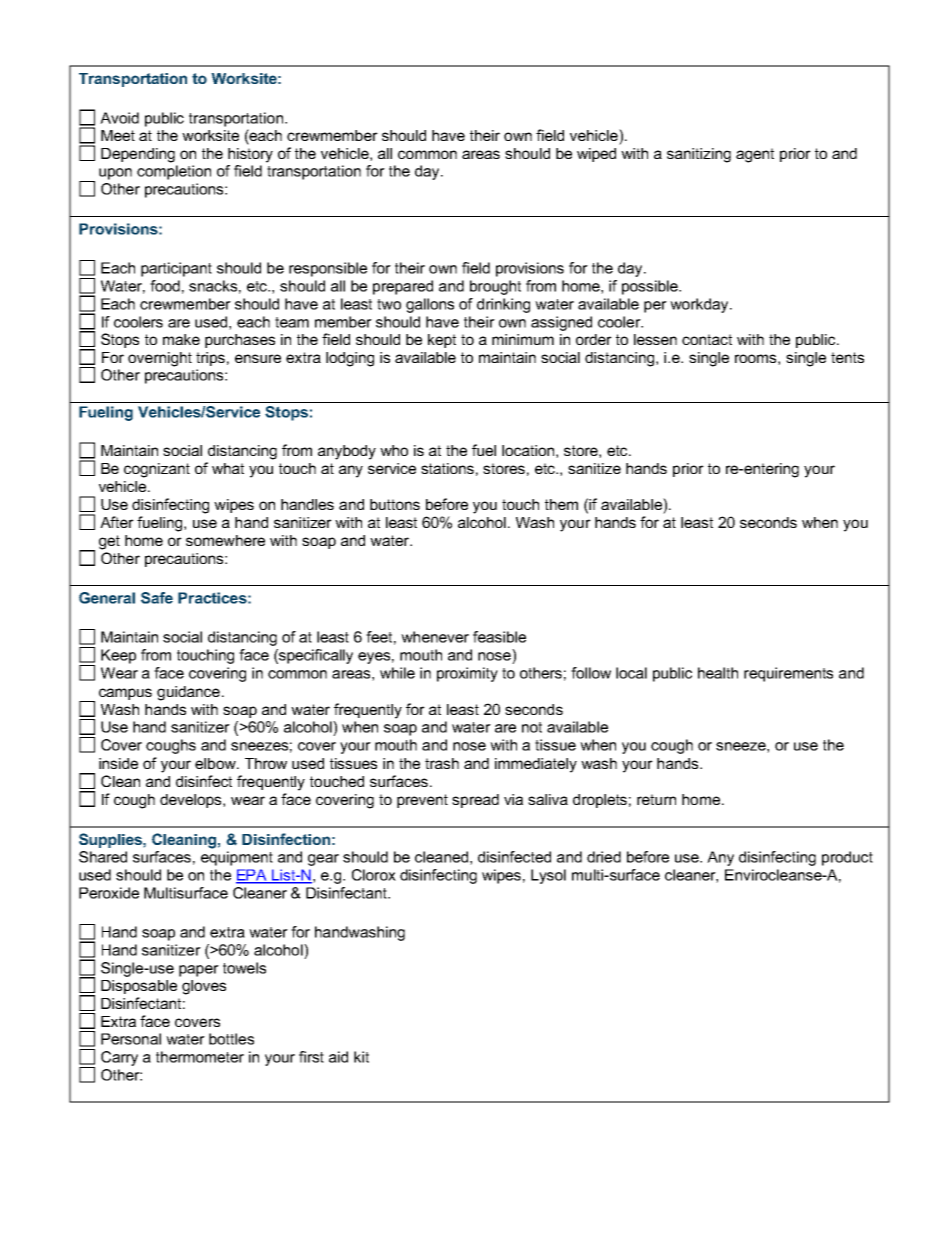 This screenshot has height=1233, width=952. I want to click on Safe, so click(157, 598).
